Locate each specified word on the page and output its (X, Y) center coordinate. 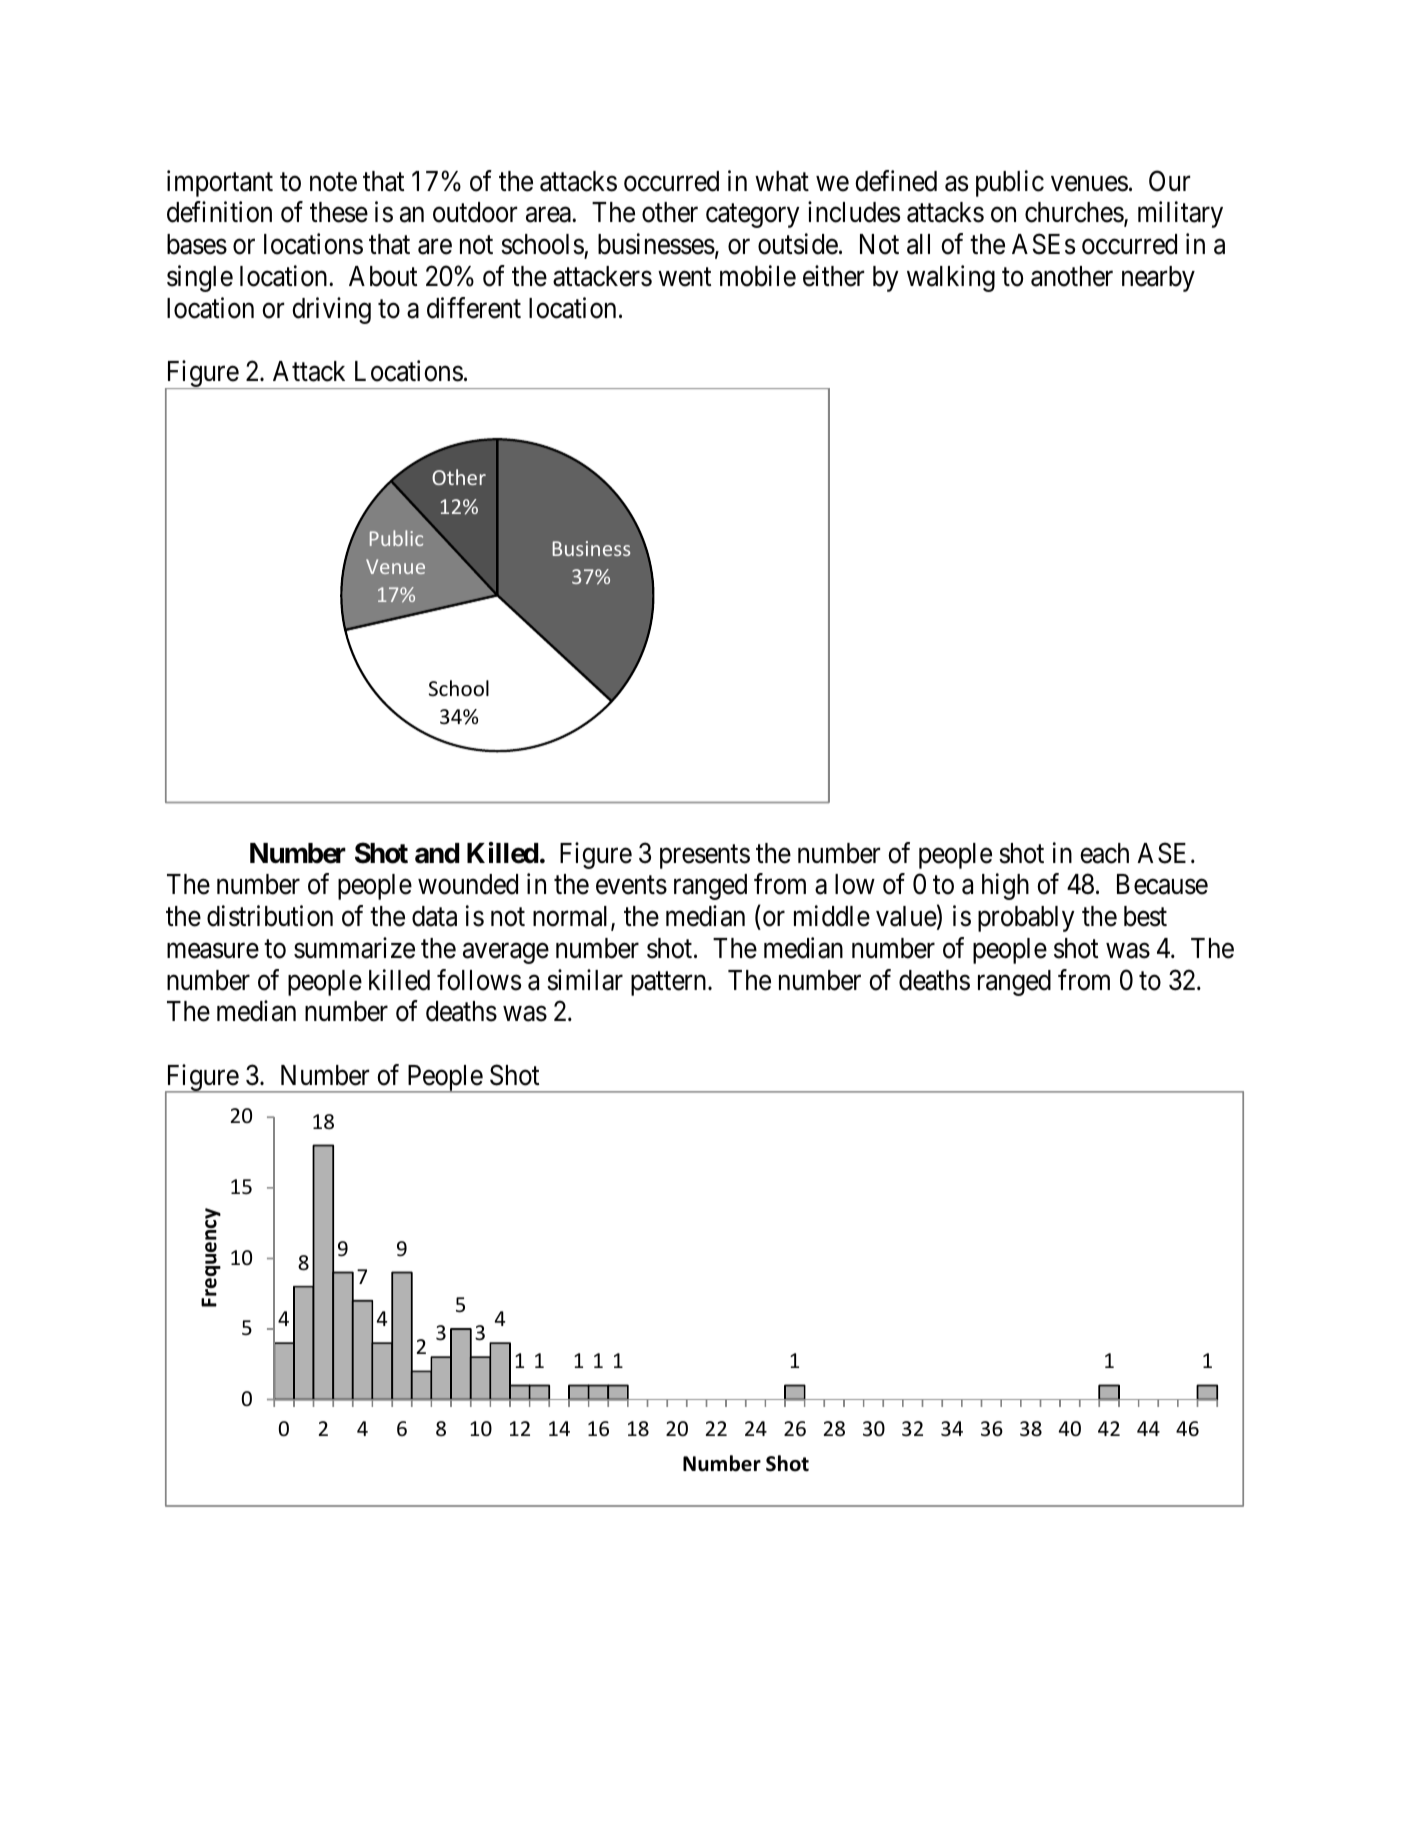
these (339, 212)
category (753, 216)
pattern (670, 984)
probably (1026, 919)
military (1180, 215)
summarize (354, 948)
